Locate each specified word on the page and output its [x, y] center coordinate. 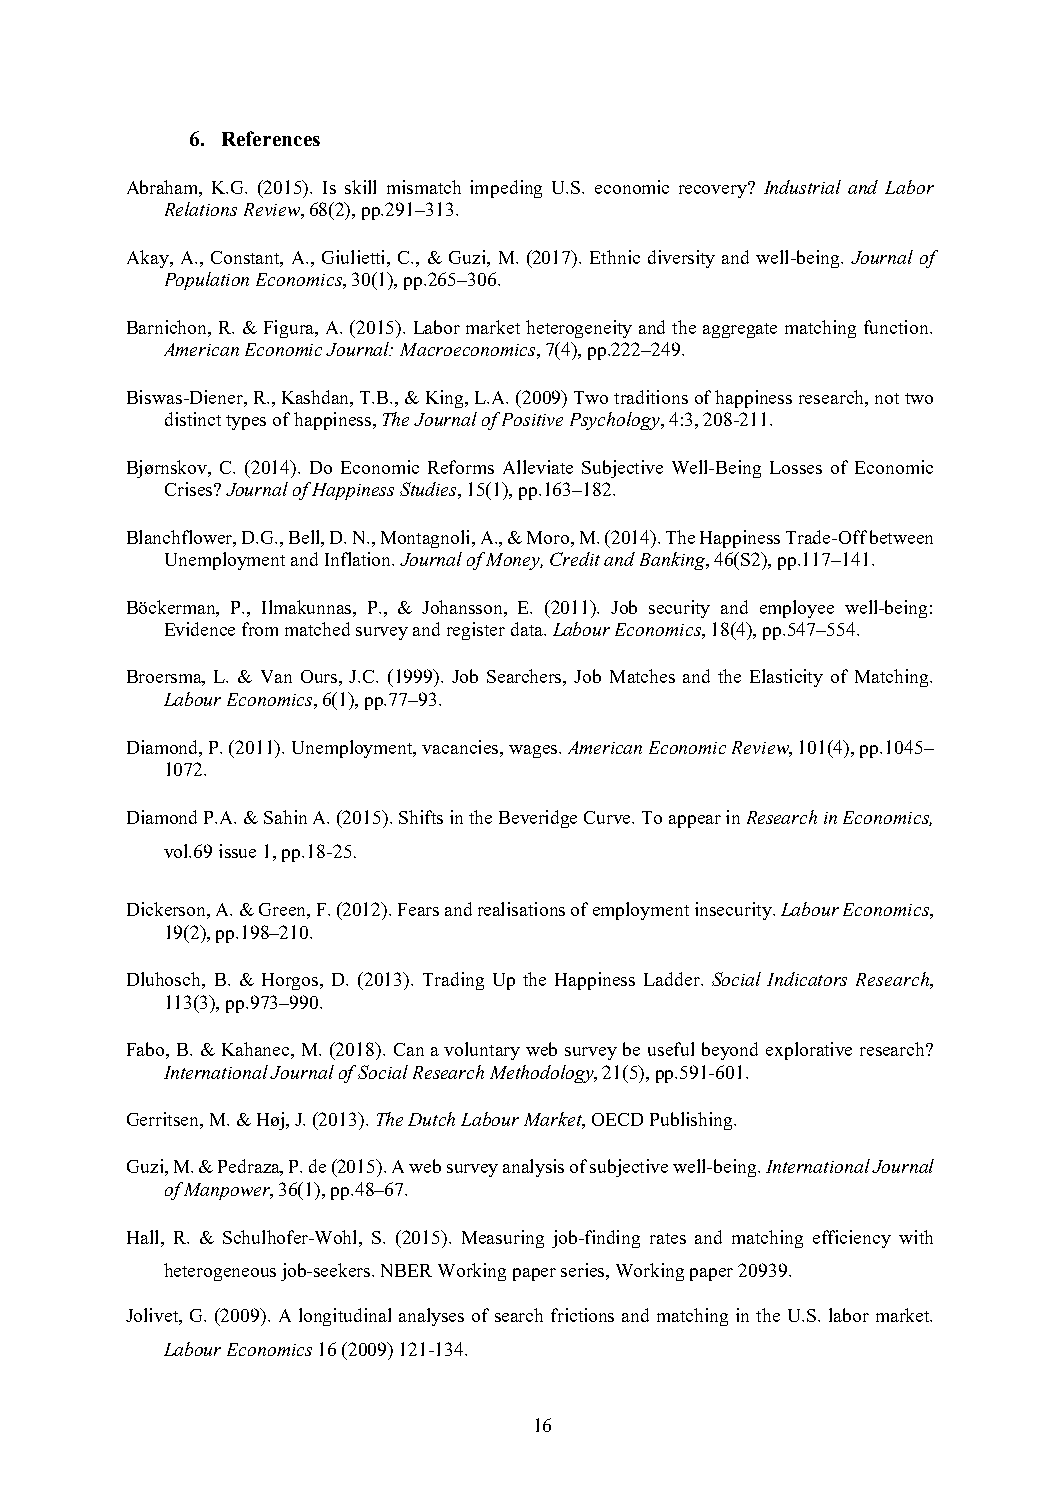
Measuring [503, 1239]
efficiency [852, 1239]
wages [534, 751]
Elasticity [786, 678]
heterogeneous [220, 1272]
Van [276, 676]
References [271, 138]
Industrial [802, 187]
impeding [506, 189]
